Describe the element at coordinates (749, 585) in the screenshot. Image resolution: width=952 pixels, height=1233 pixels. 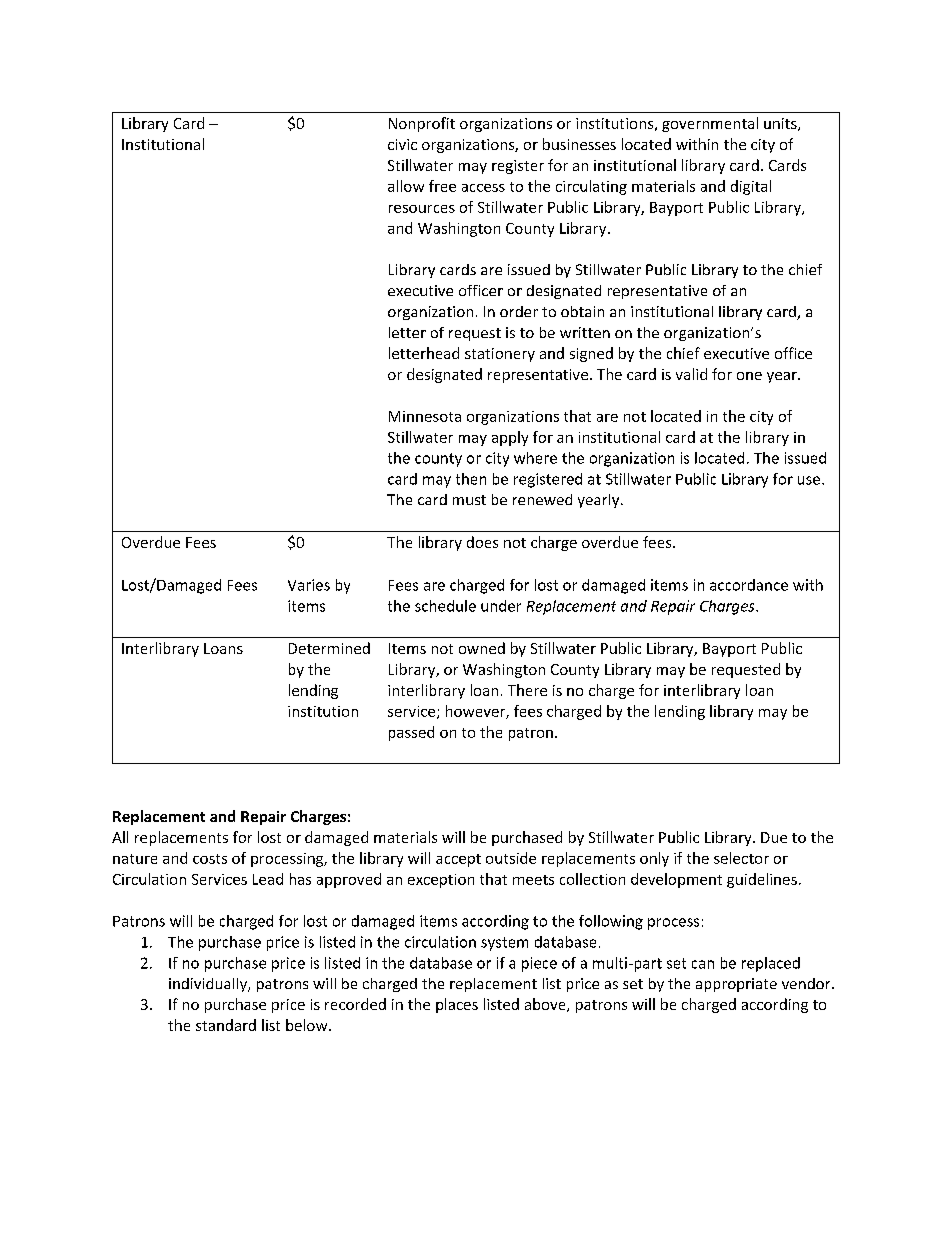
I see `accordance` at that location.
